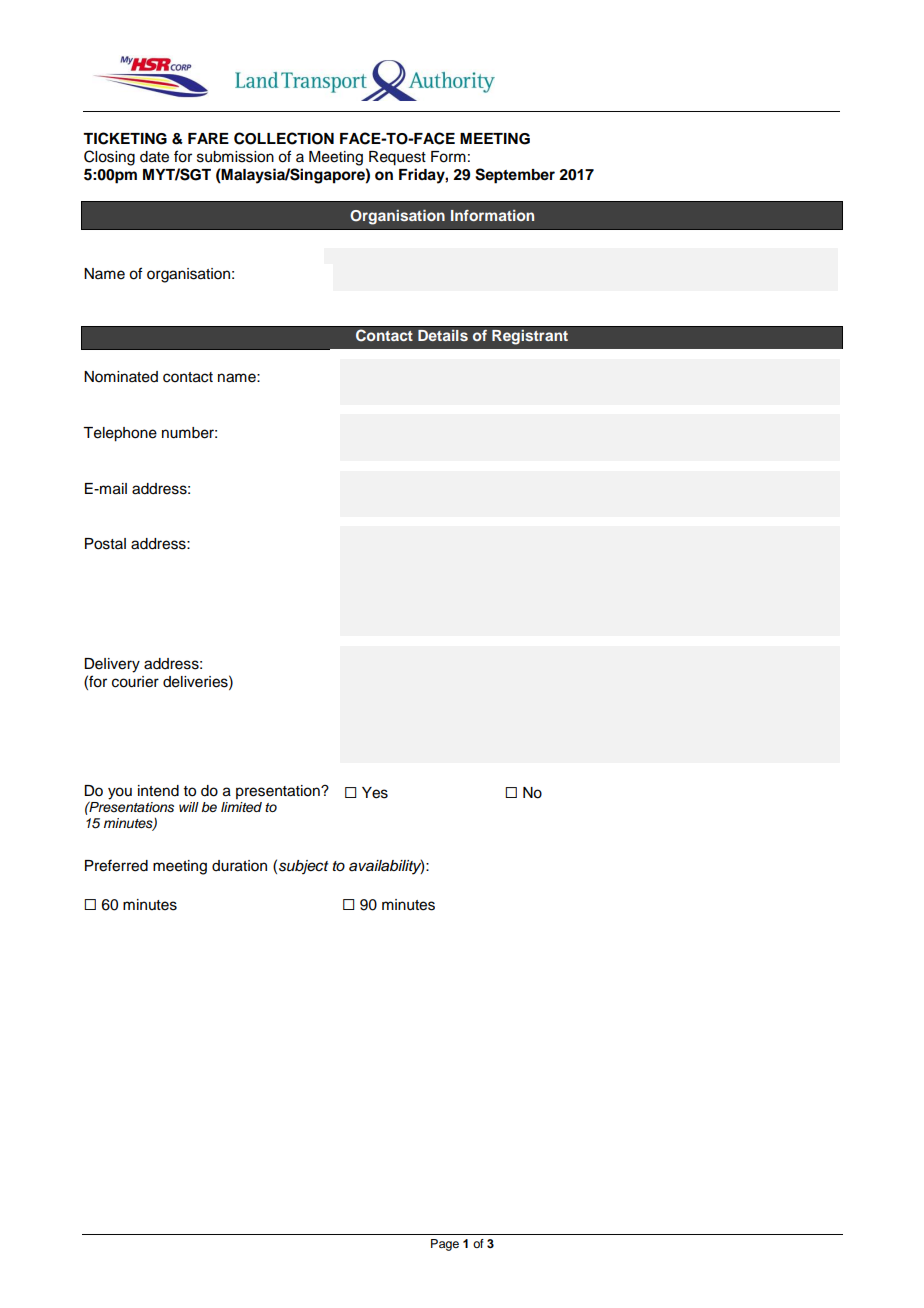 This page has width=924, height=1308. Describe the element at coordinates (375, 793) in the page. I see `Yes` at that location.
